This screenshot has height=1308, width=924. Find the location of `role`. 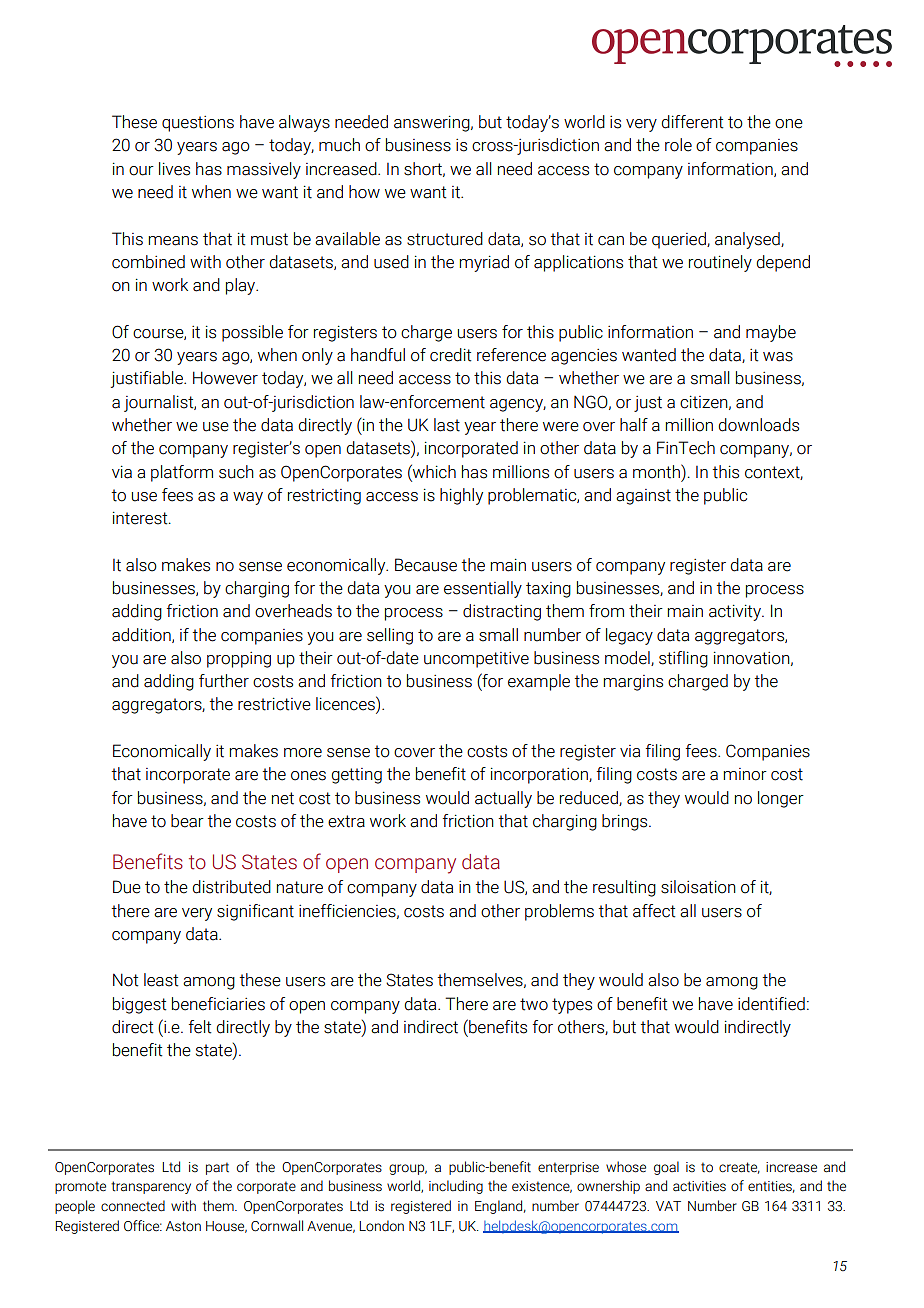

role is located at coordinates (678, 145).
